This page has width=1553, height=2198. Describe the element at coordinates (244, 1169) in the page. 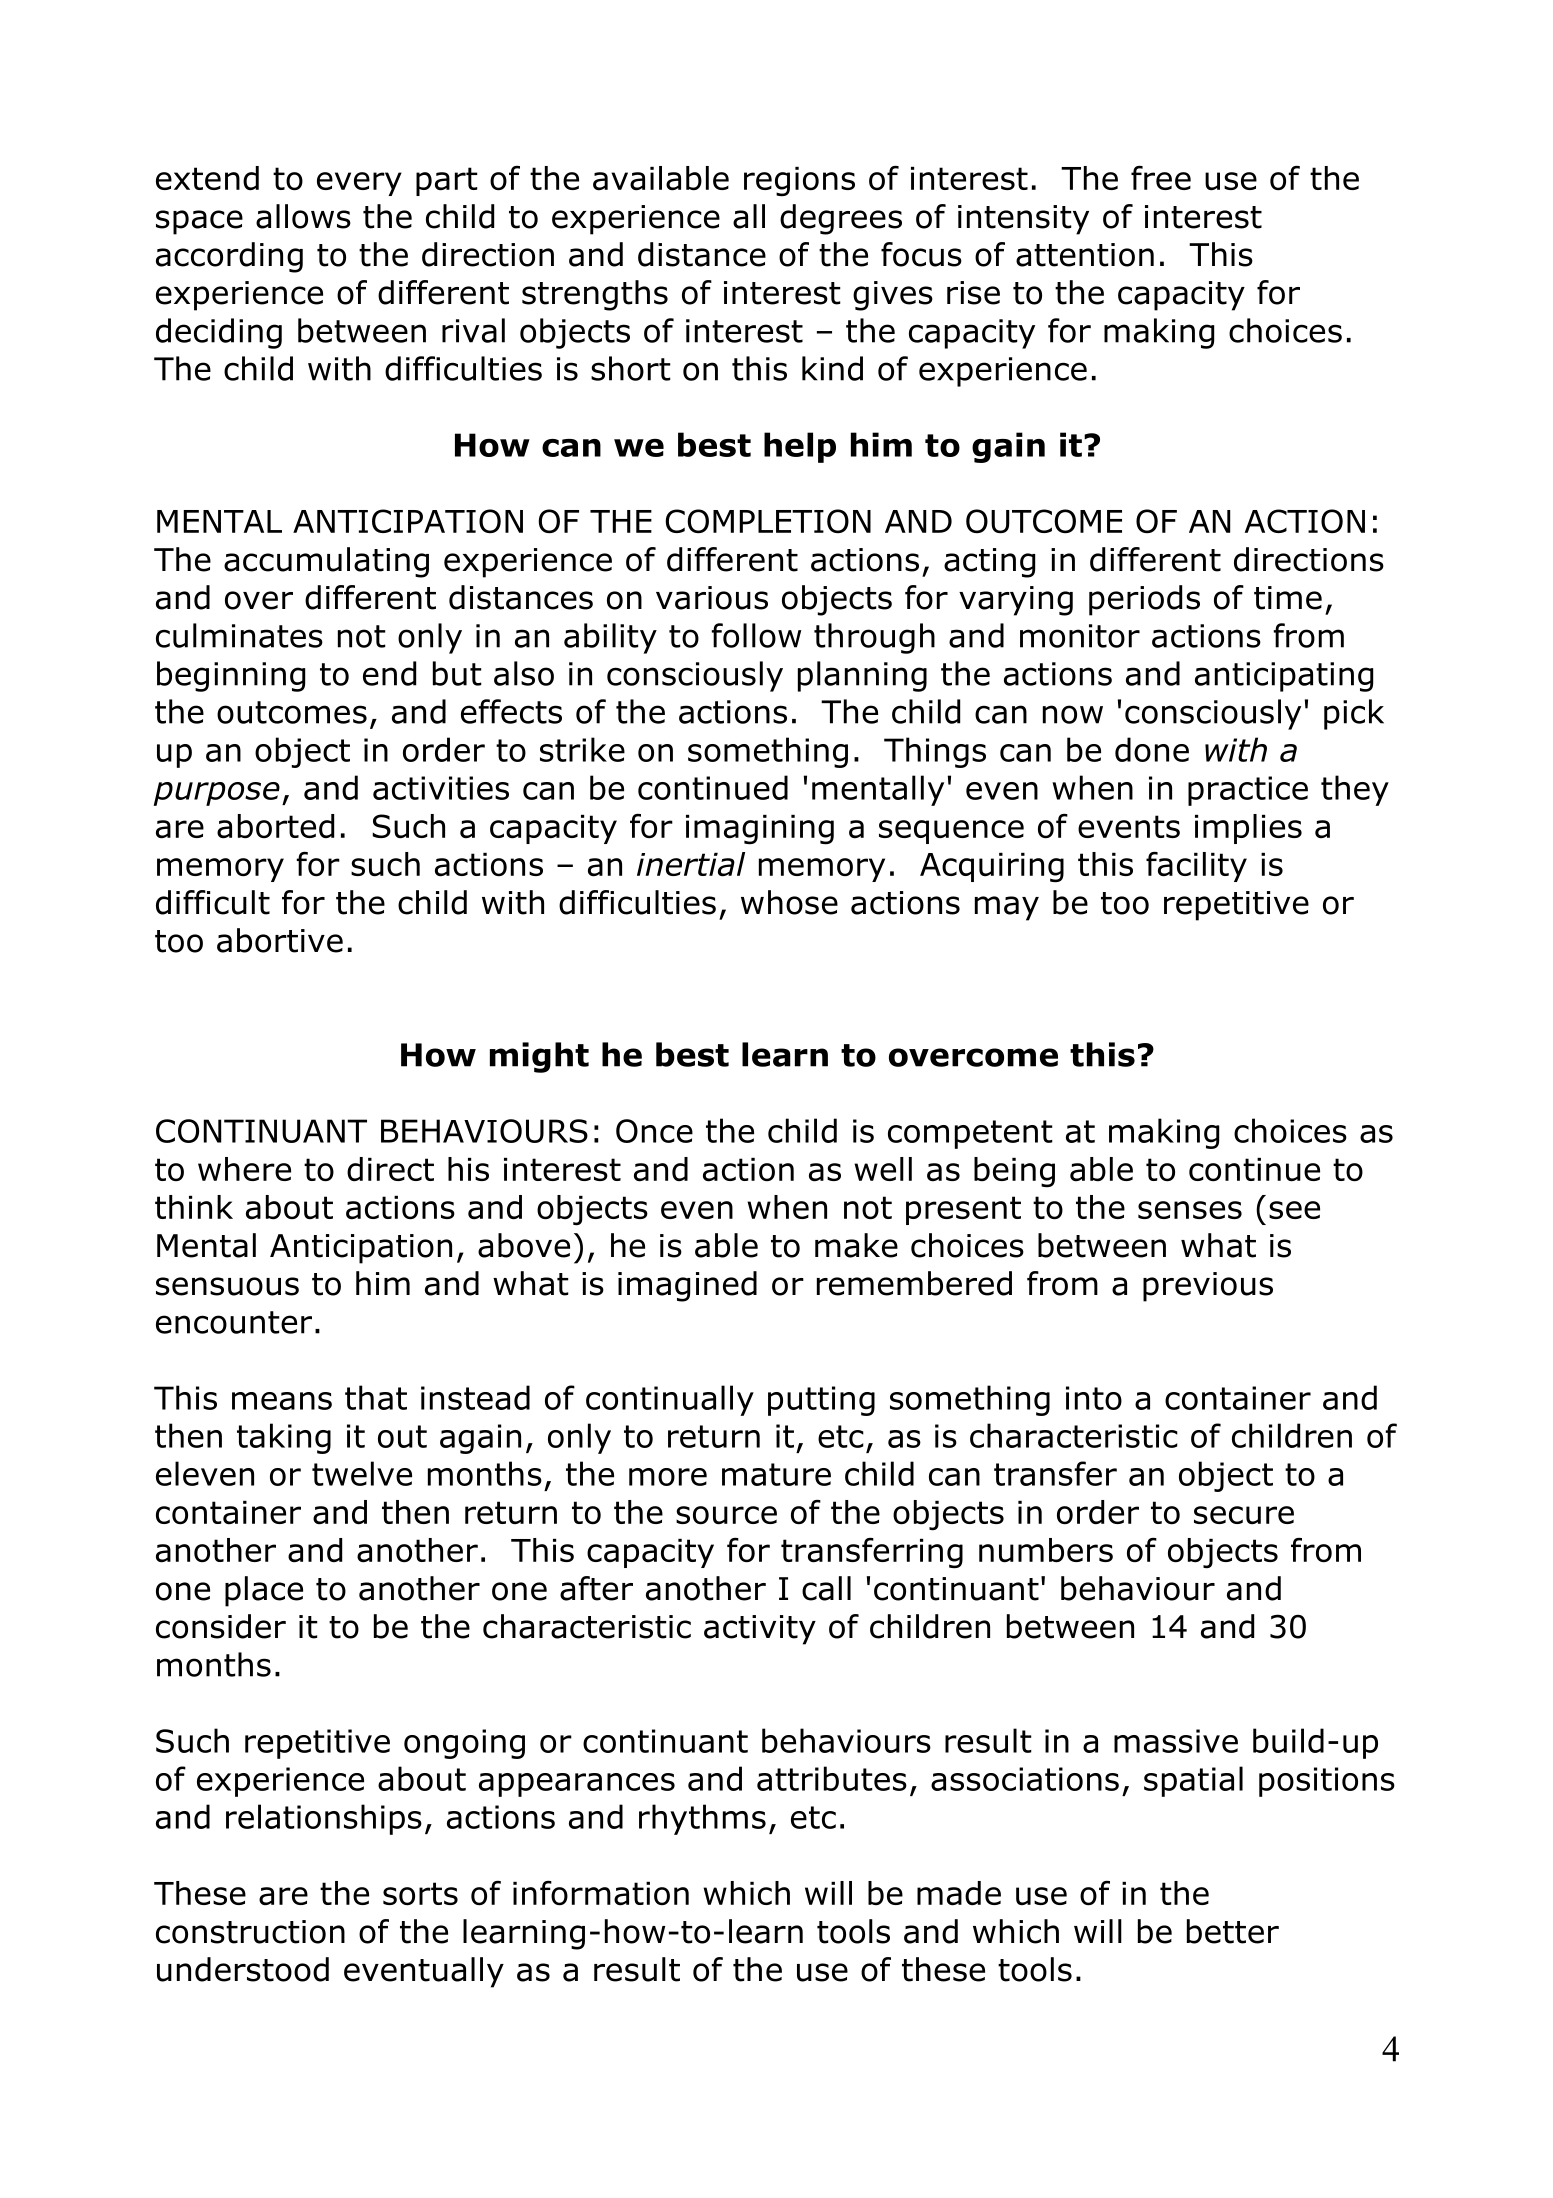

I see `where` at that location.
